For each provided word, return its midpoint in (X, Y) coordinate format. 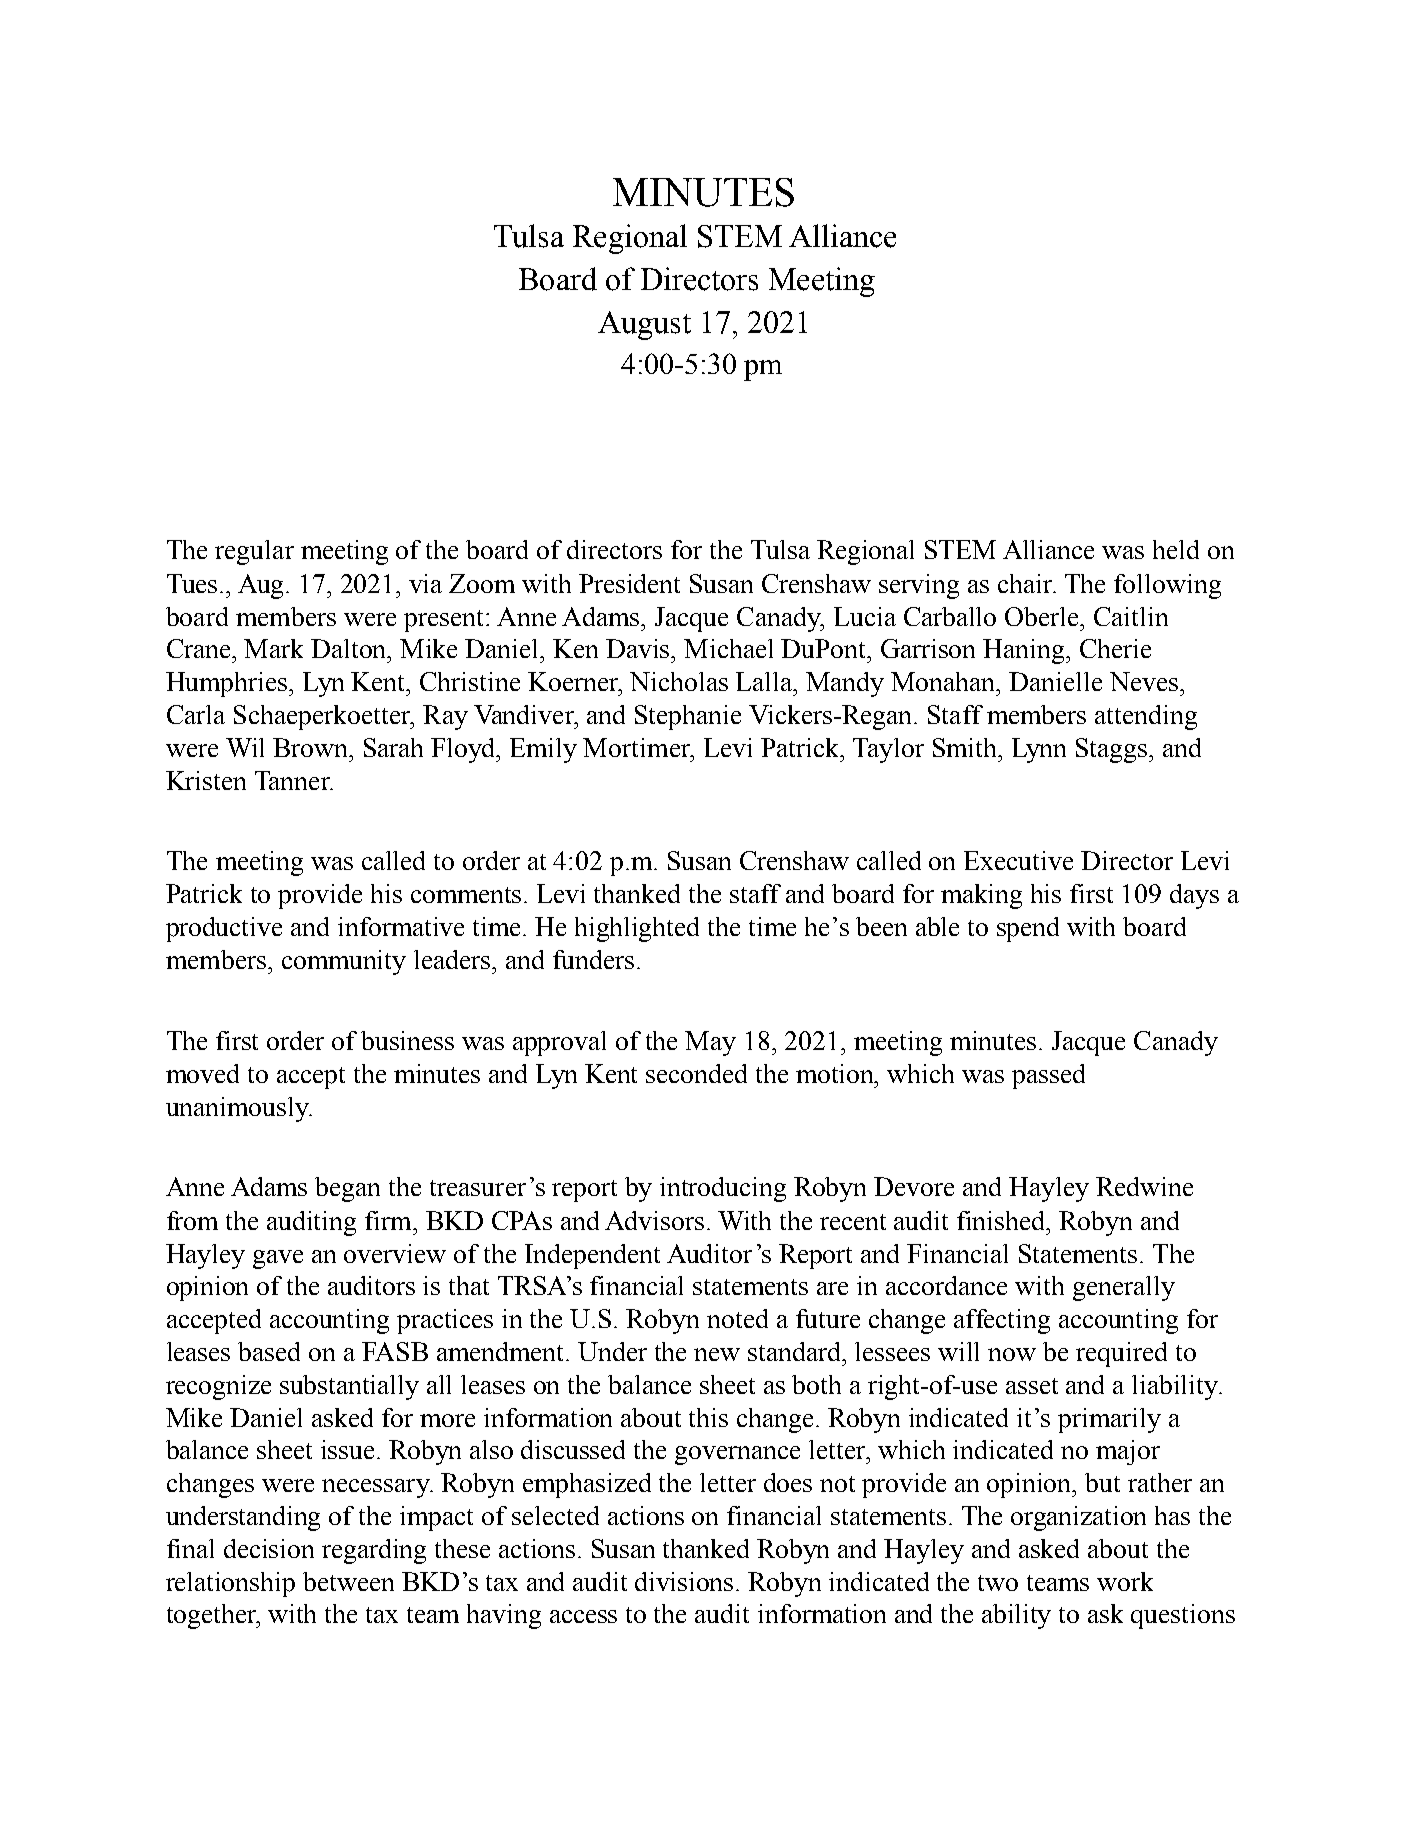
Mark (273, 648)
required (1121, 1354)
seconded (696, 1073)
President (629, 583)
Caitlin (1131, 616)
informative (401, 926)
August (644, 325)
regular (254, 552)
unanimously (238, 1109)
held (1176, 549)
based (269, 1351)
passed (1048, 1076)
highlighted (637, 929)
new (717, 1354)
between (348, 1581)
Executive (1018, 860)
